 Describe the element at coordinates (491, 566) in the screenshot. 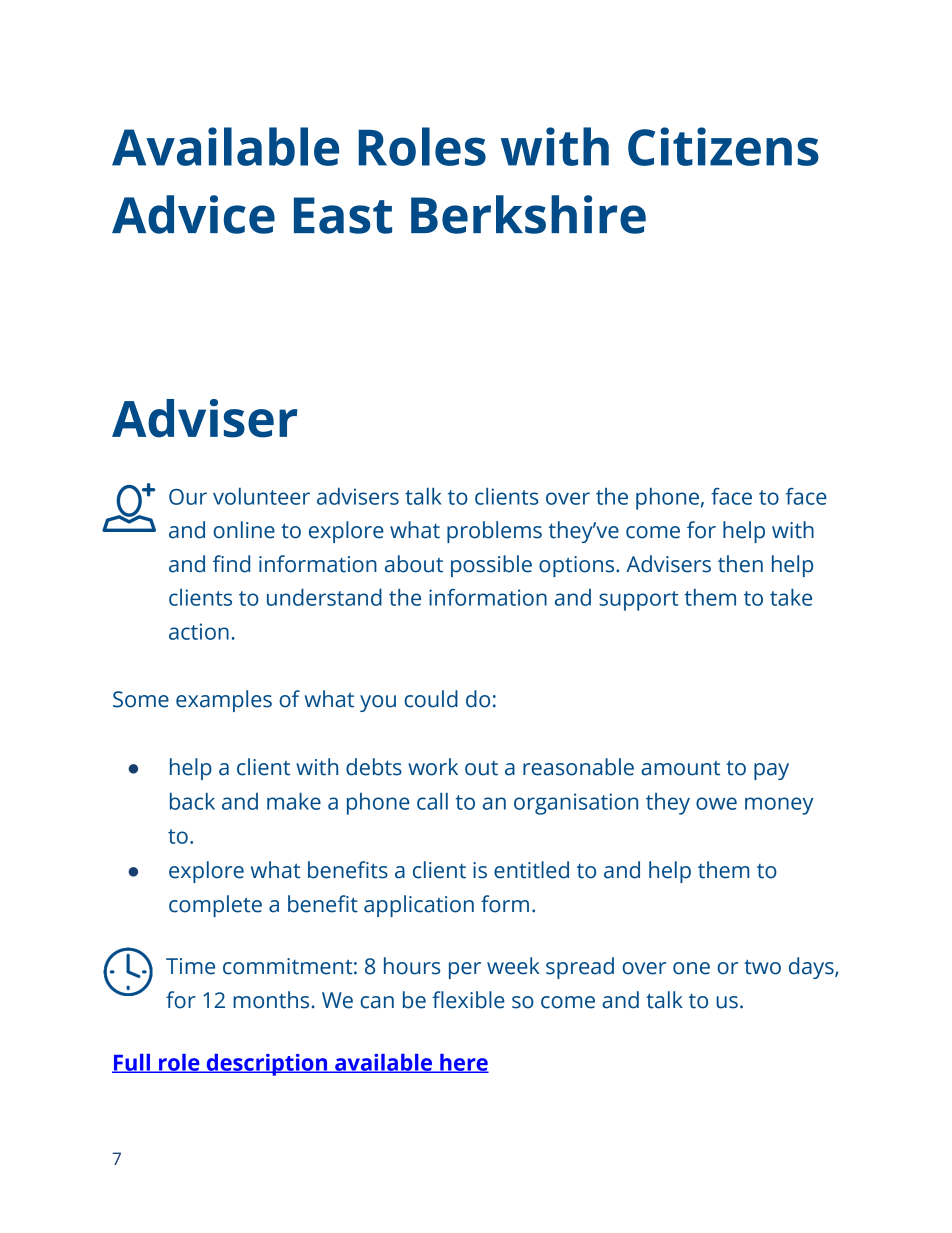

I see `possible` at that location.
